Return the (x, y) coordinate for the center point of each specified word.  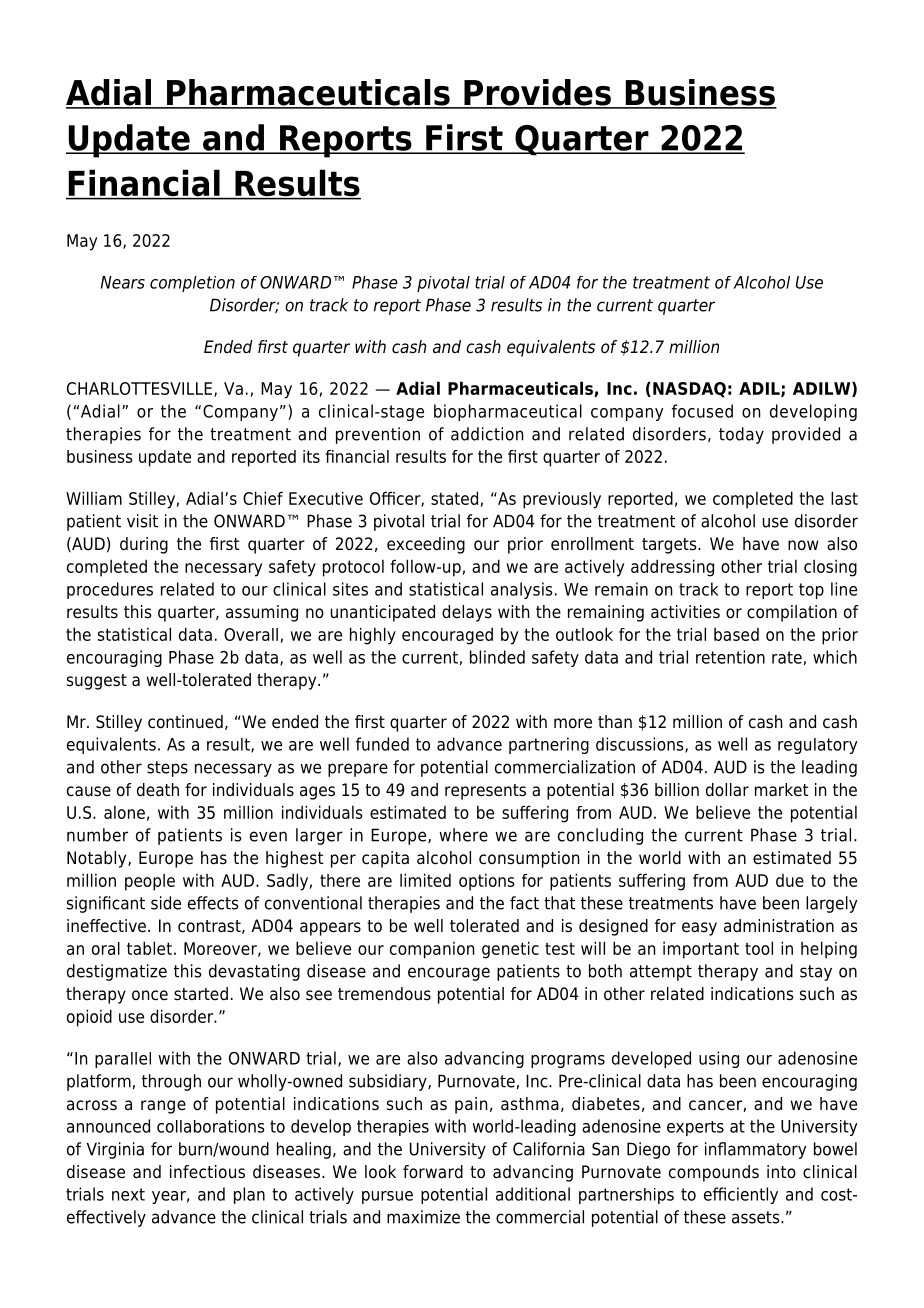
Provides (537, 93)
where (463, 835)
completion (192, 284)
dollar (727, 790)
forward (433, 1172)
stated (454, 498)
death (158, 790)
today (741, 435)
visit (142, 521)
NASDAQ (689, 390)
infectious (207, 1172)
